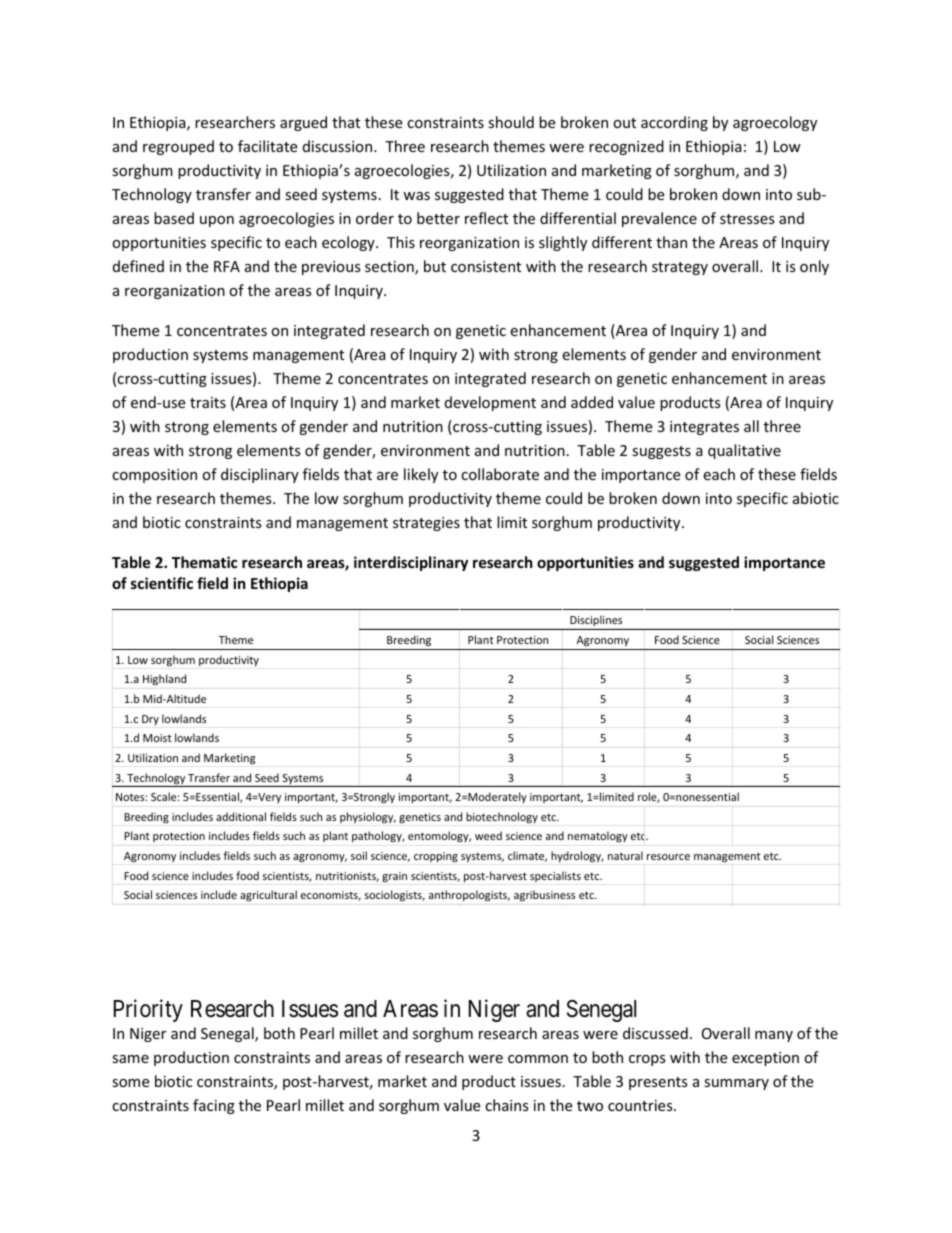 The width and height of the screenshot is (952, 1233). What do you see at coordinates (507, 1105) in the screenshot?
I see `chains` at bounding box center [507, 1105].
